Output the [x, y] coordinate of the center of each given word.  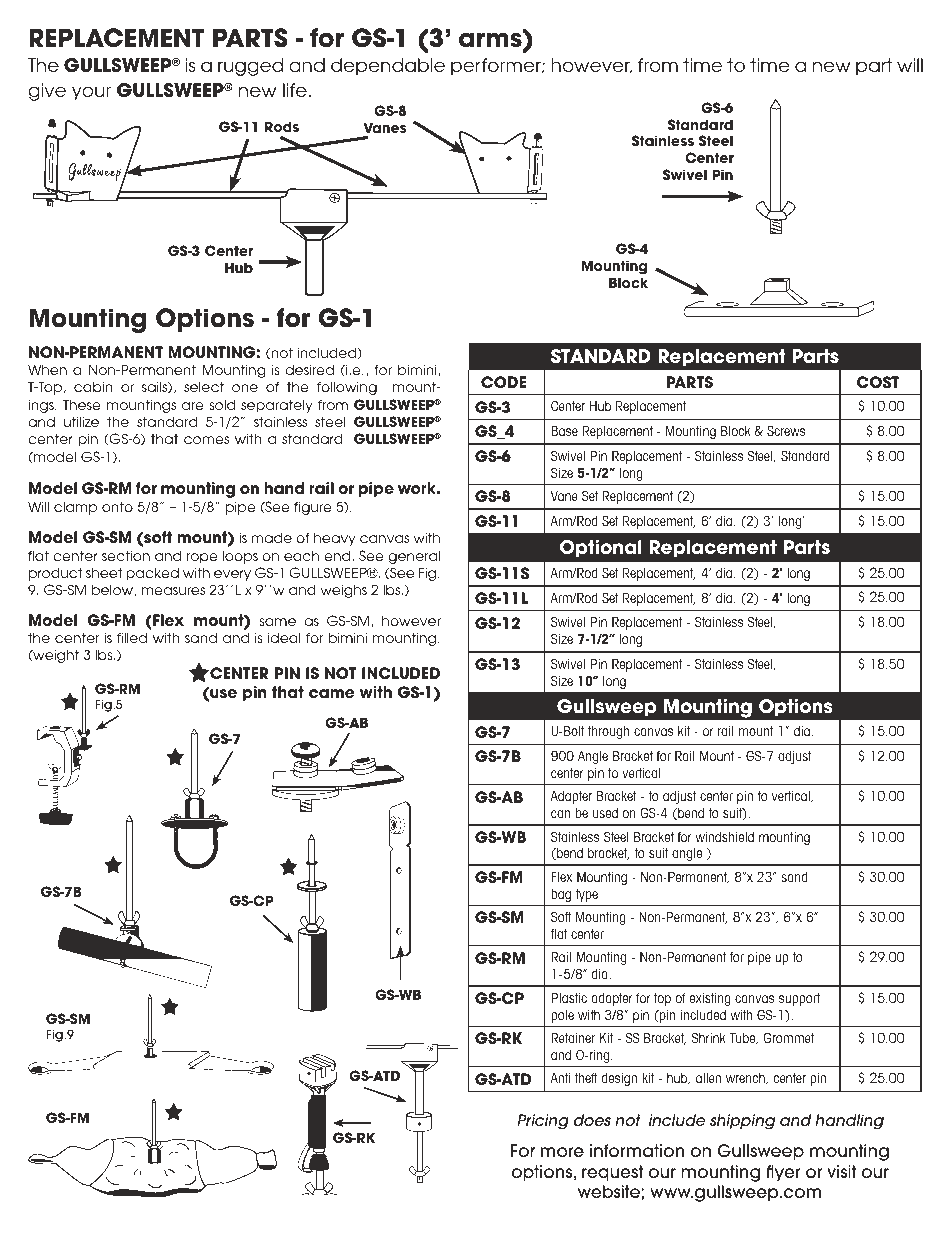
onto [117, 506]
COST [878, 382]
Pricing [543, 1122]
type [587, 895]
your [91, 93]
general [414, 557]
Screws [786, 430]
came [332, 694]
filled [132, 637]
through [608, 732]
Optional [601, 549]
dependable [388, 67]
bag [561, 895]
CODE [503, 382]
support [799, 999]
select [204, 386]
